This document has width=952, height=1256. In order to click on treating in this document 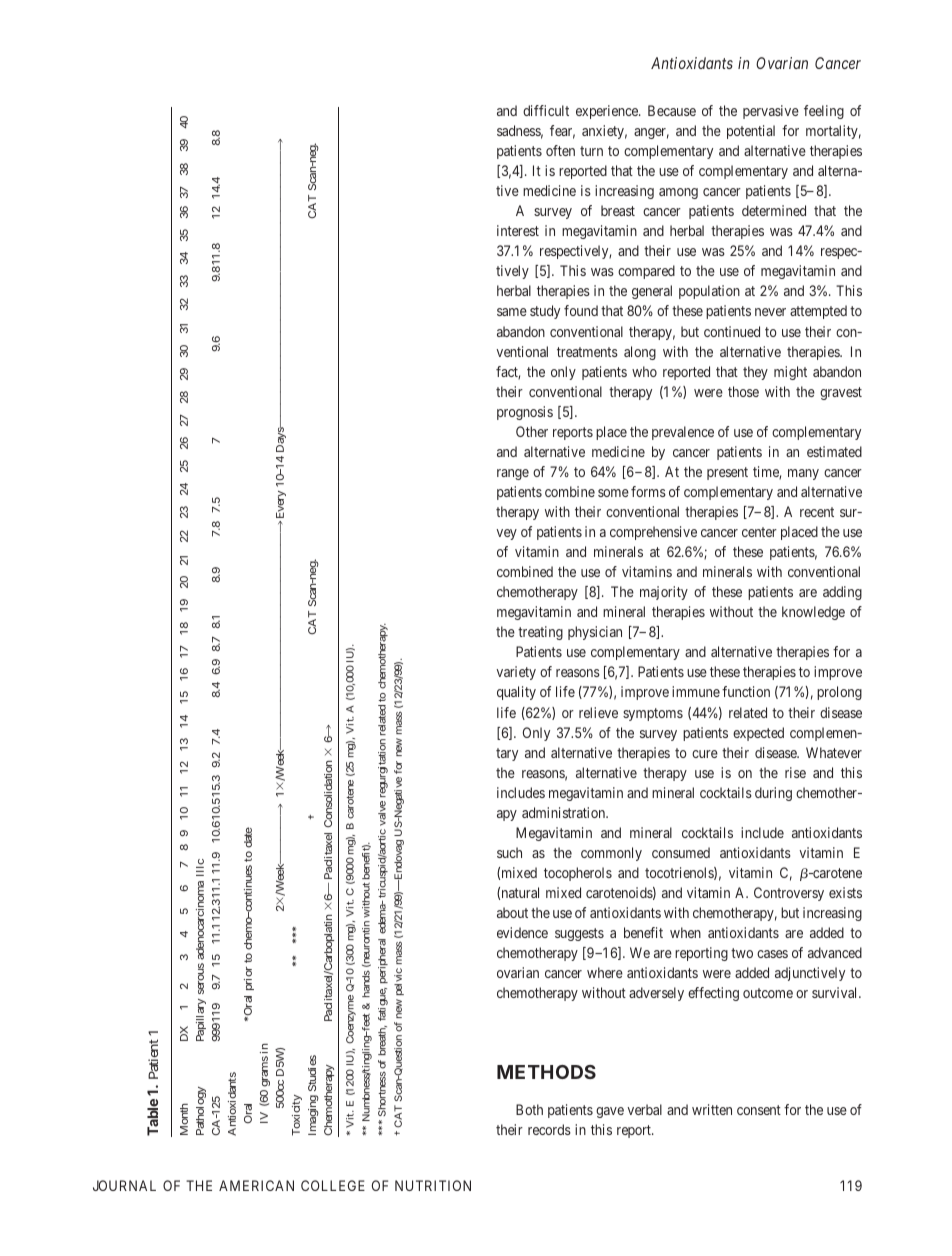, I will do `click(540, 633)`.
